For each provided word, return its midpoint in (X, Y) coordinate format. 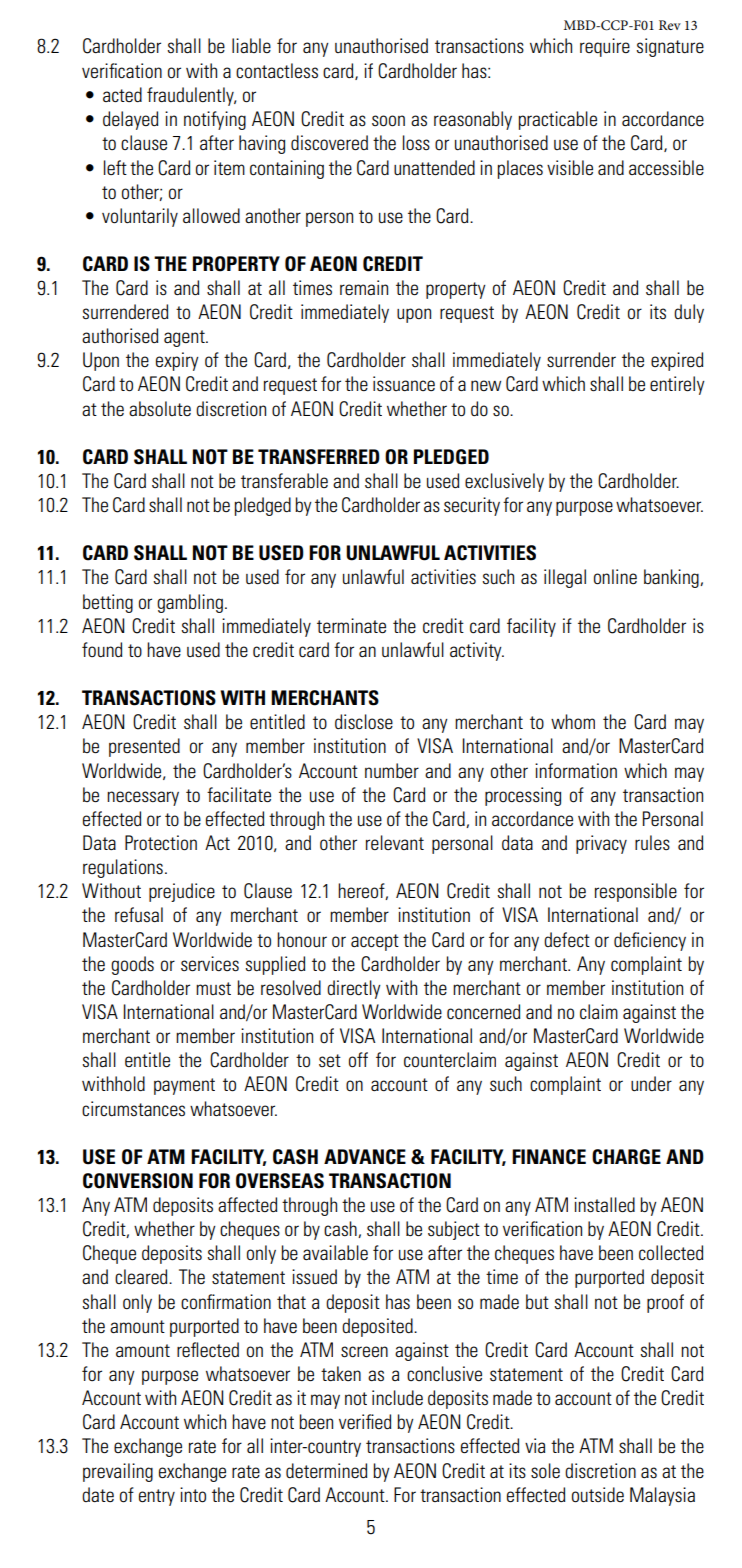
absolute (160, 409)
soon (388, 121)
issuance (404, 383)
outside (598, 1495)
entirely (677, 385)
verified (365, 1421)
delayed (130, 120)
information (576, 771)
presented (144, 747)
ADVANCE (365, 1157)
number (392, 770)
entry (157, 1497)
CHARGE (626, 1157)
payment (184, 1086)
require (605, 47)
